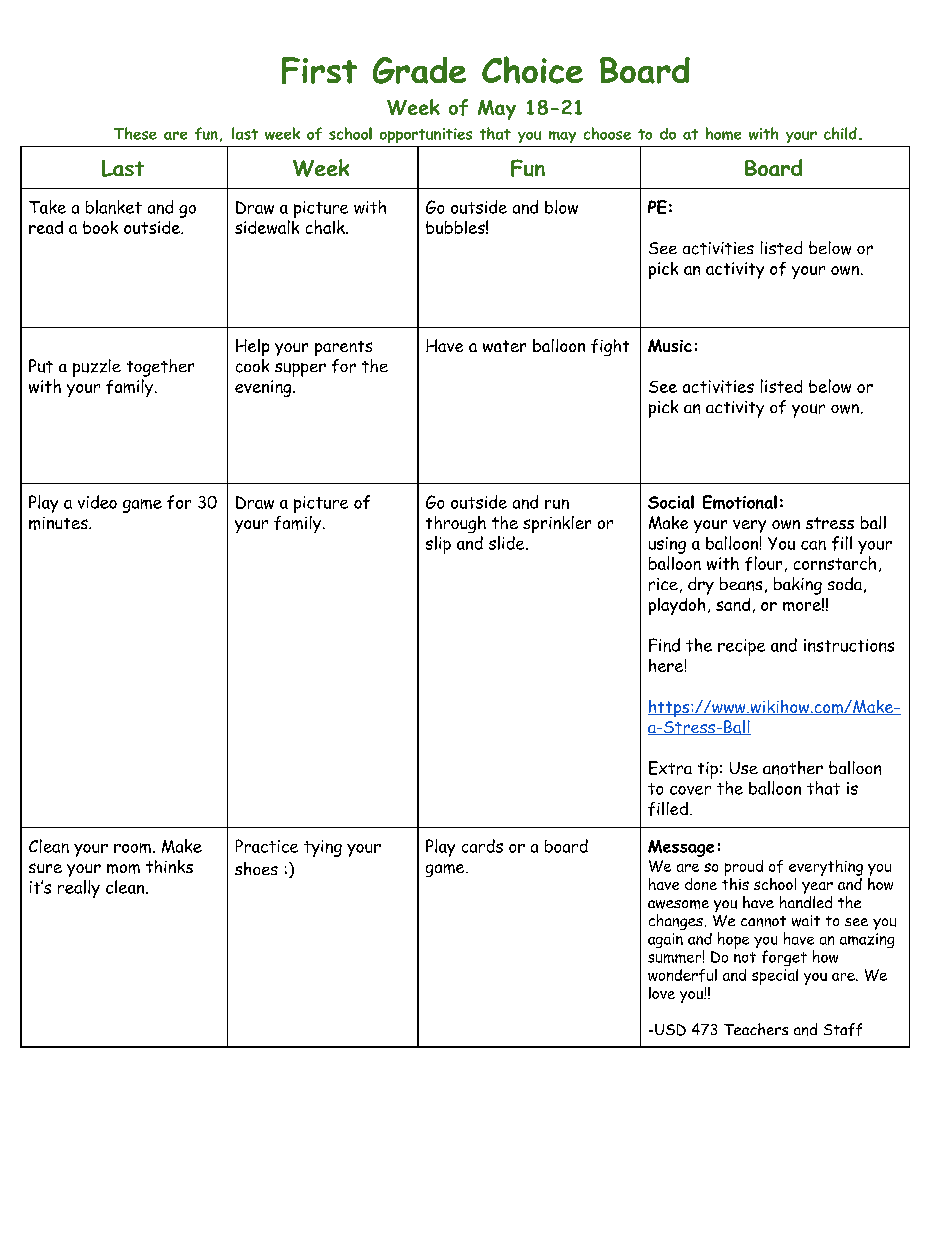 The image size is (952, 1233). Describe the element at coordinates (723, 133) in the screenshot. I see `home` at that location.
